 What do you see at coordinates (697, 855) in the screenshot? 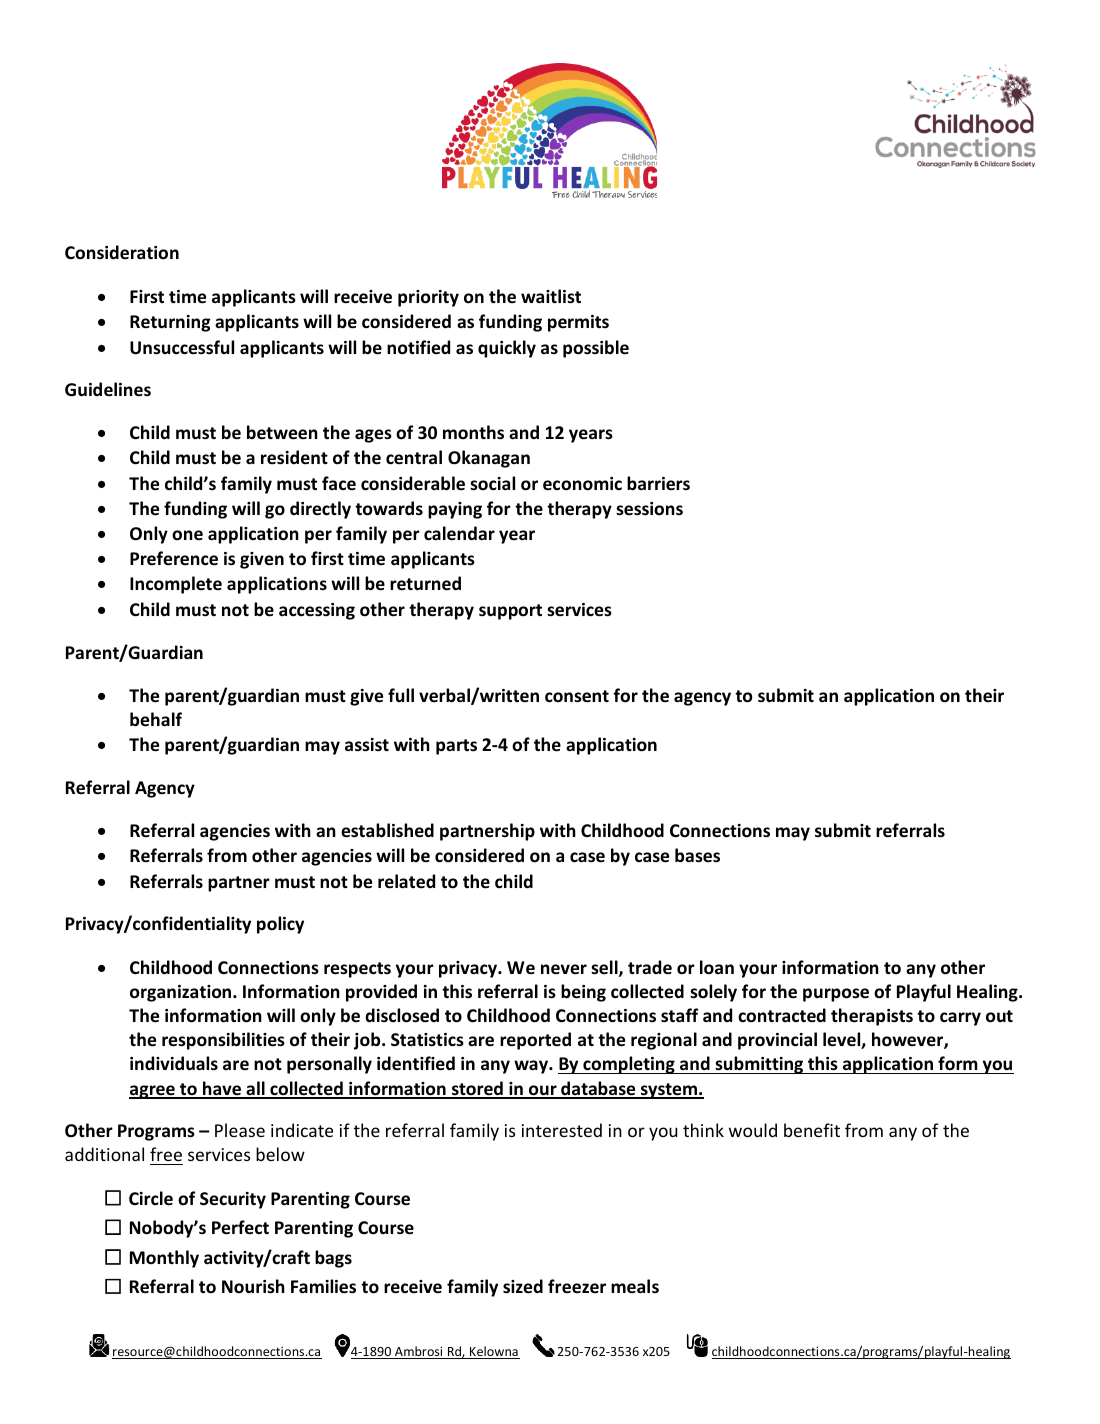
I see `bases` at bounding box center [697, 855].
